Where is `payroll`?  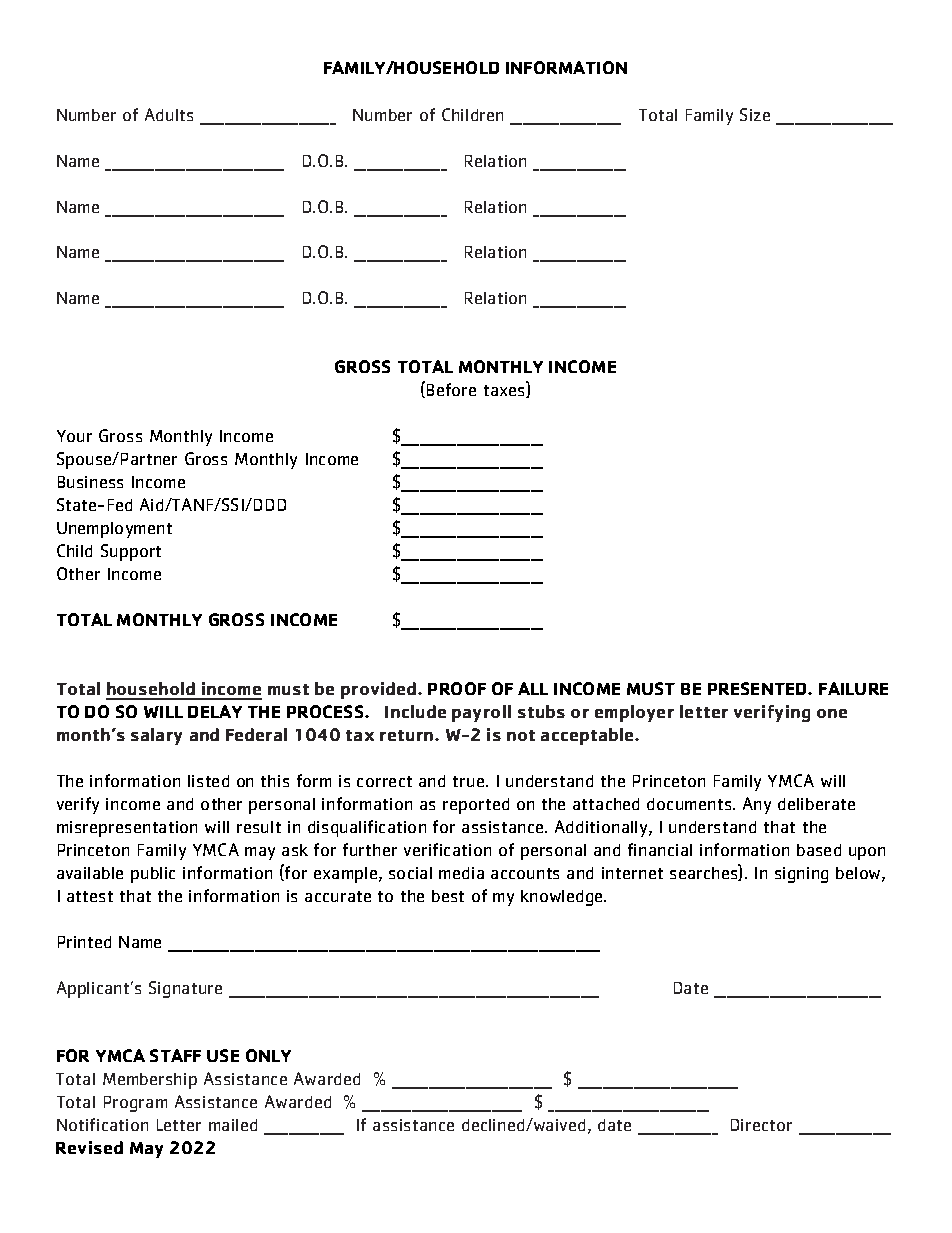
payroll is located at coordinates (481, 713).
